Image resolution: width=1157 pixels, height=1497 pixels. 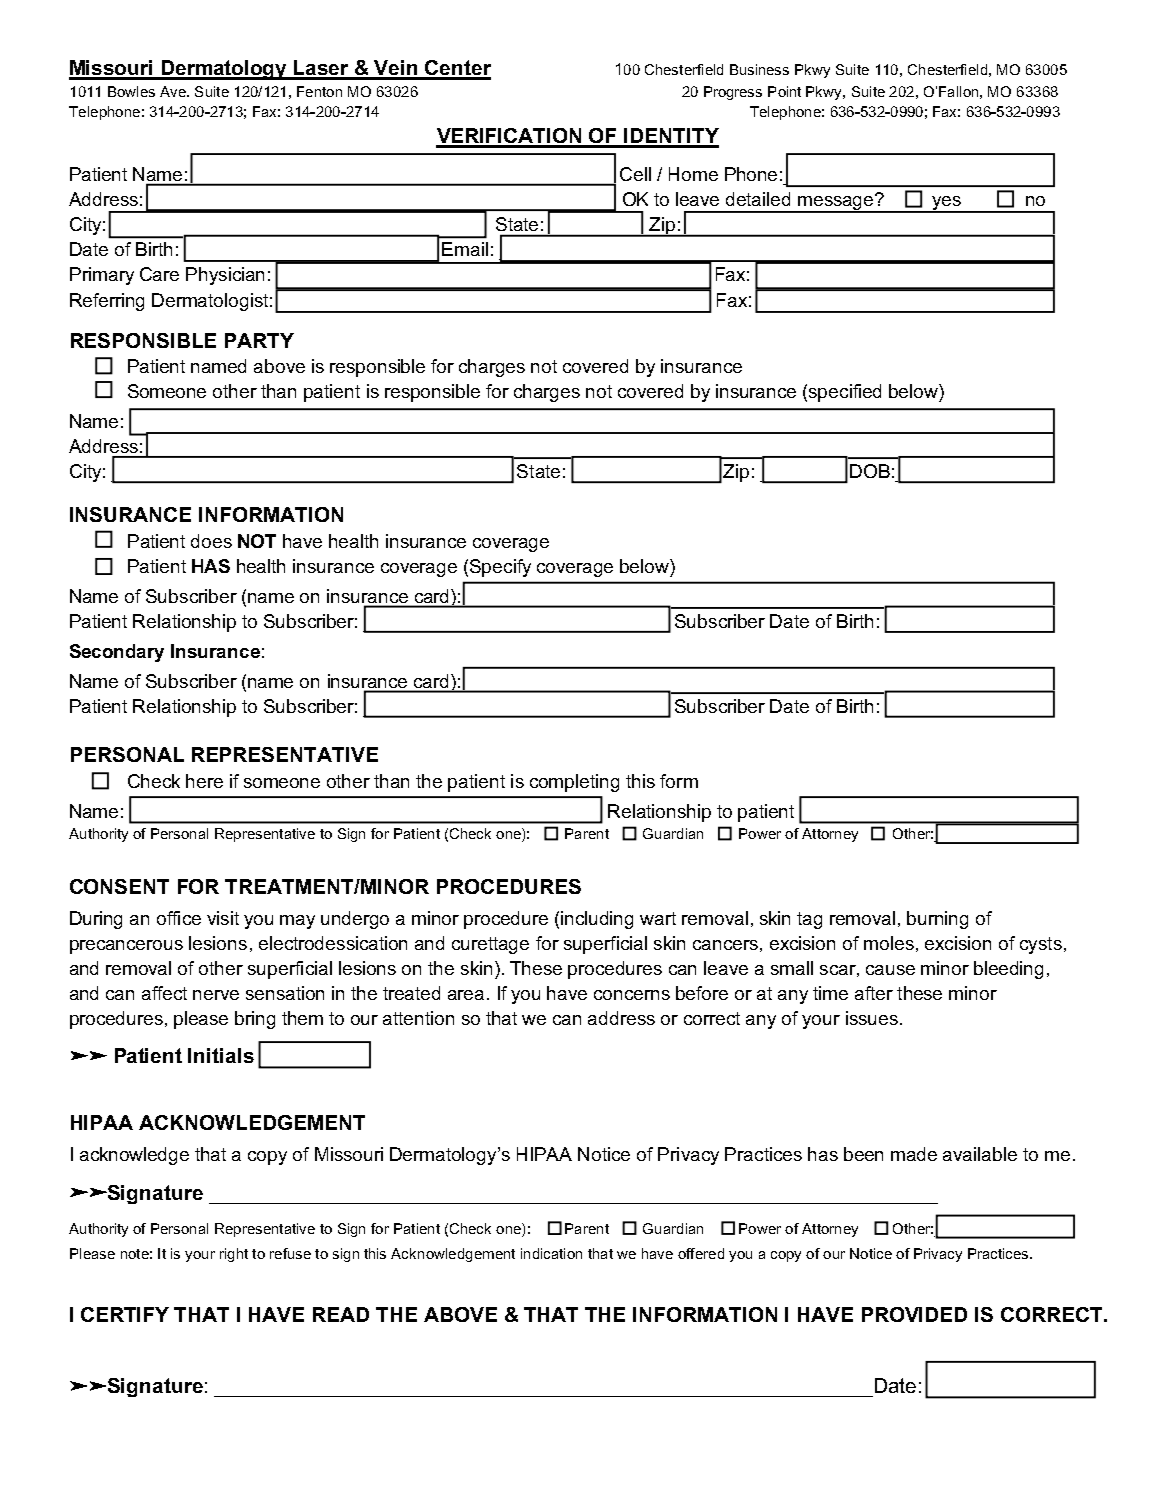 I want to click on visit, so click(x=223, y=918).
